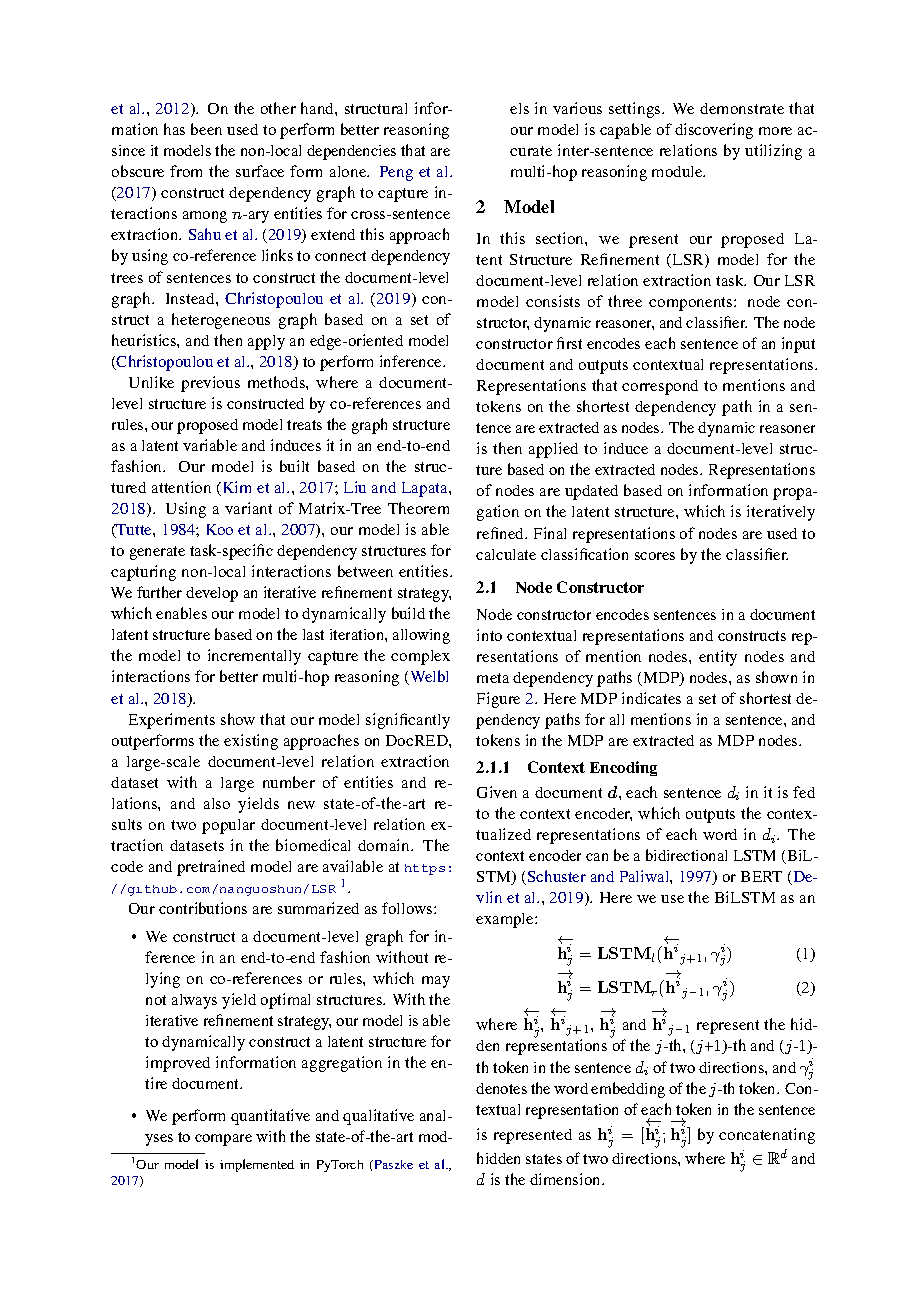 This image has width=924, height=1308. What do you see at coordinates (761, 876) in the image?
I see `BERT` at bounding box center [761, 876].
